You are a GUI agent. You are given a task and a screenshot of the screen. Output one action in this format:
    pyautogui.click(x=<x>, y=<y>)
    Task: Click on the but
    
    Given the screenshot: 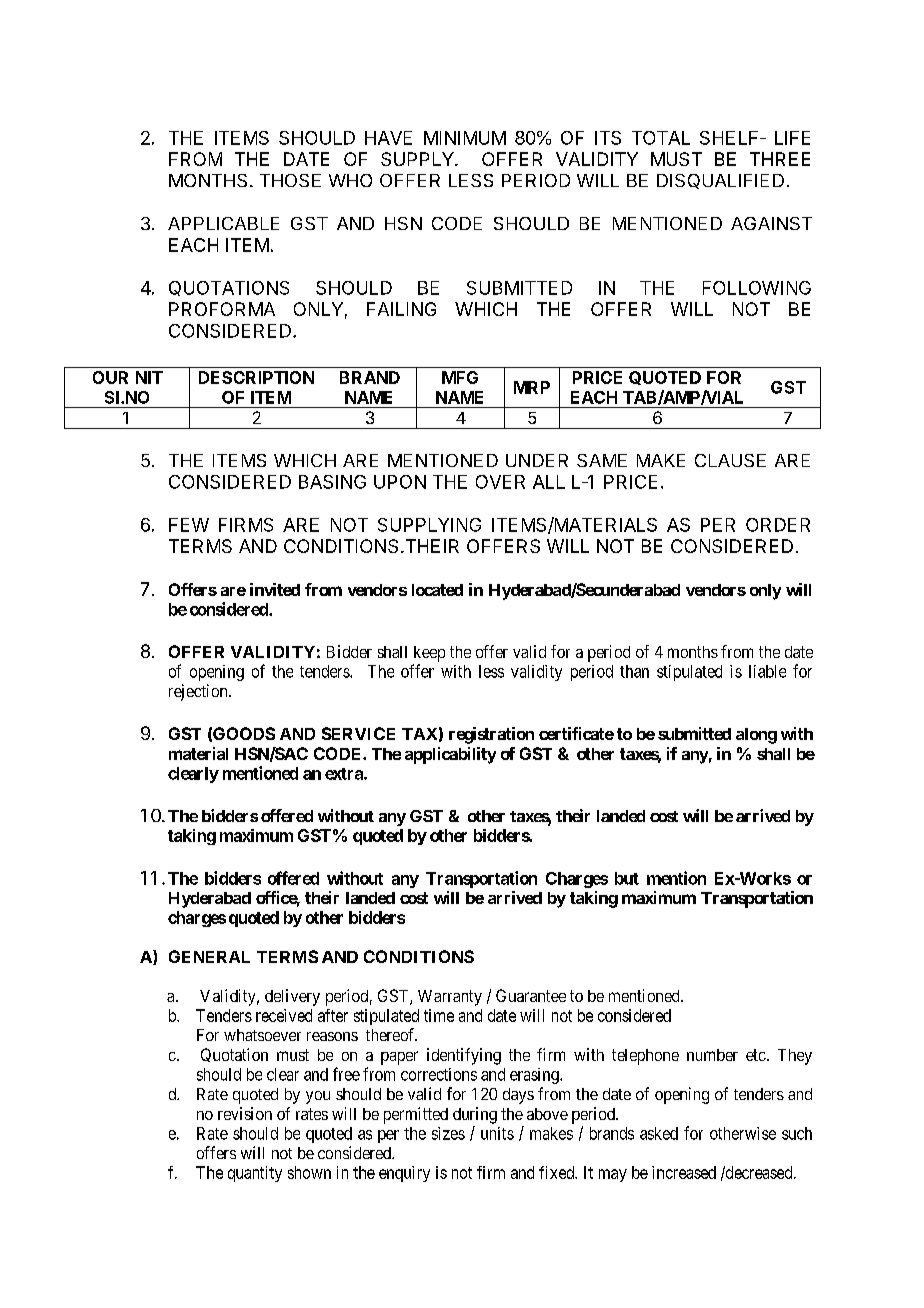 What is the action you would take?
    pyautogui.click(x=627, y=878)
